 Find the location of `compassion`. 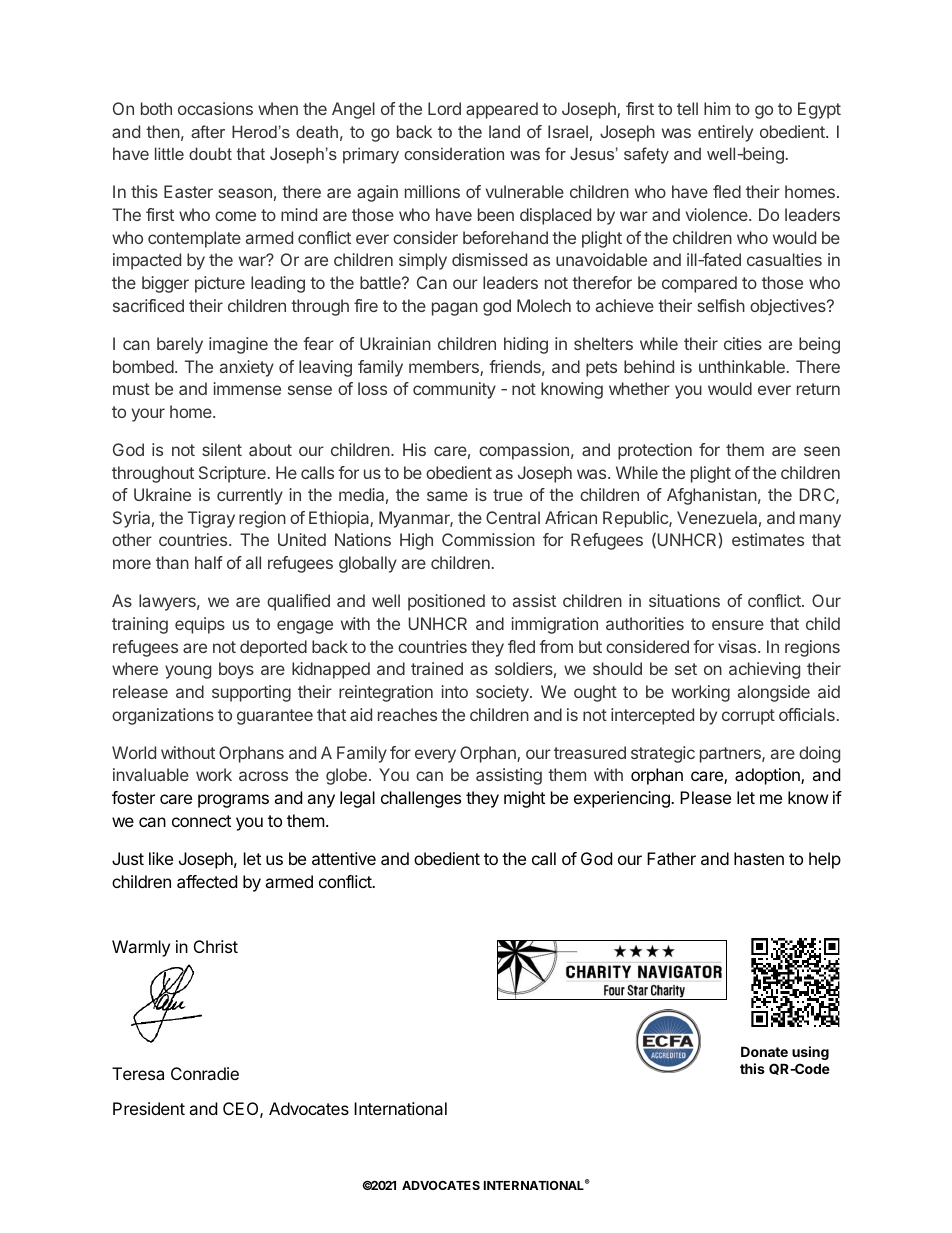

compassion is located at coordinates (524, 451).
